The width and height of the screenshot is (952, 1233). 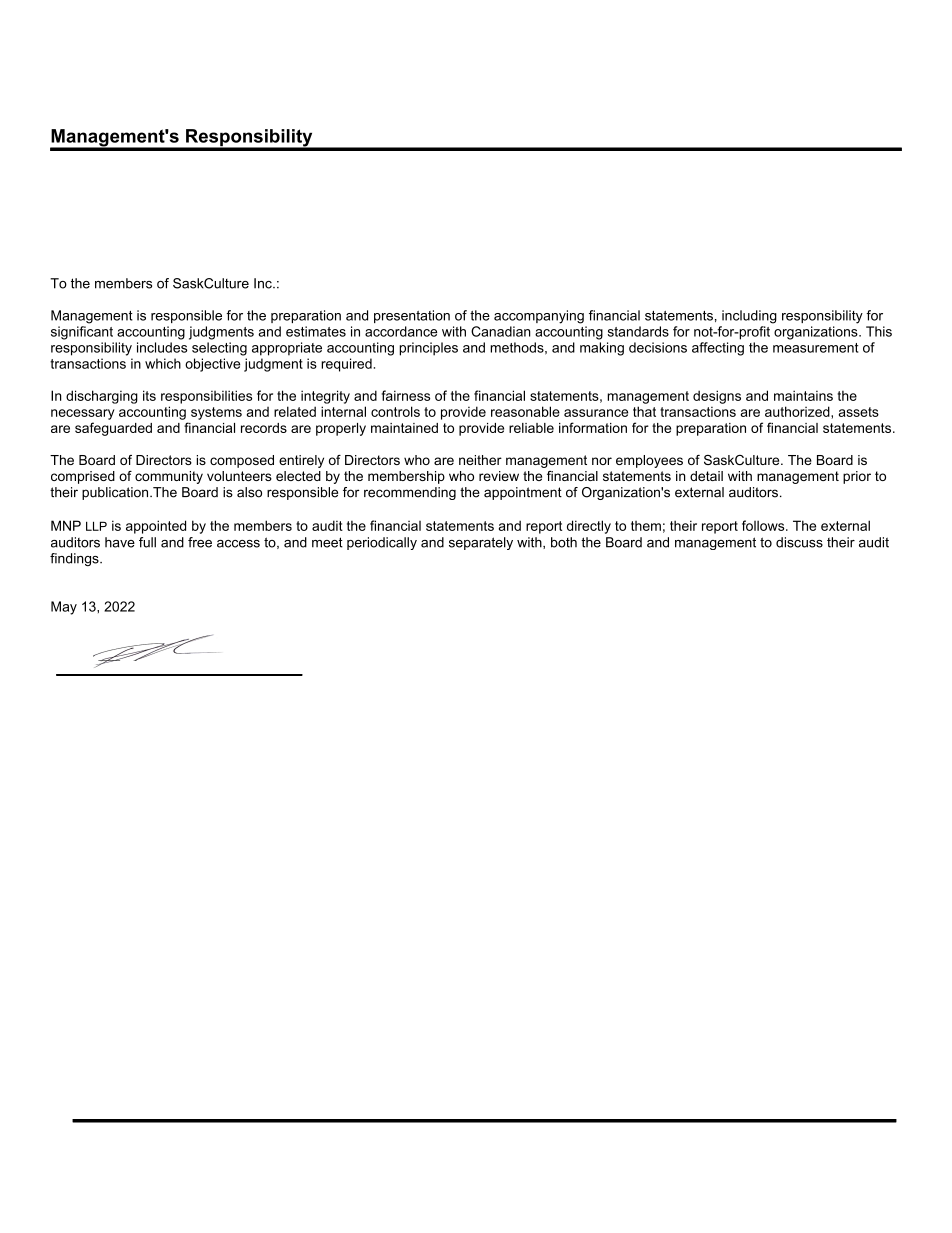 What do you see at coordinates (749, 317) in the screenshot?
I see `including` at bounding box center [749, 317].
